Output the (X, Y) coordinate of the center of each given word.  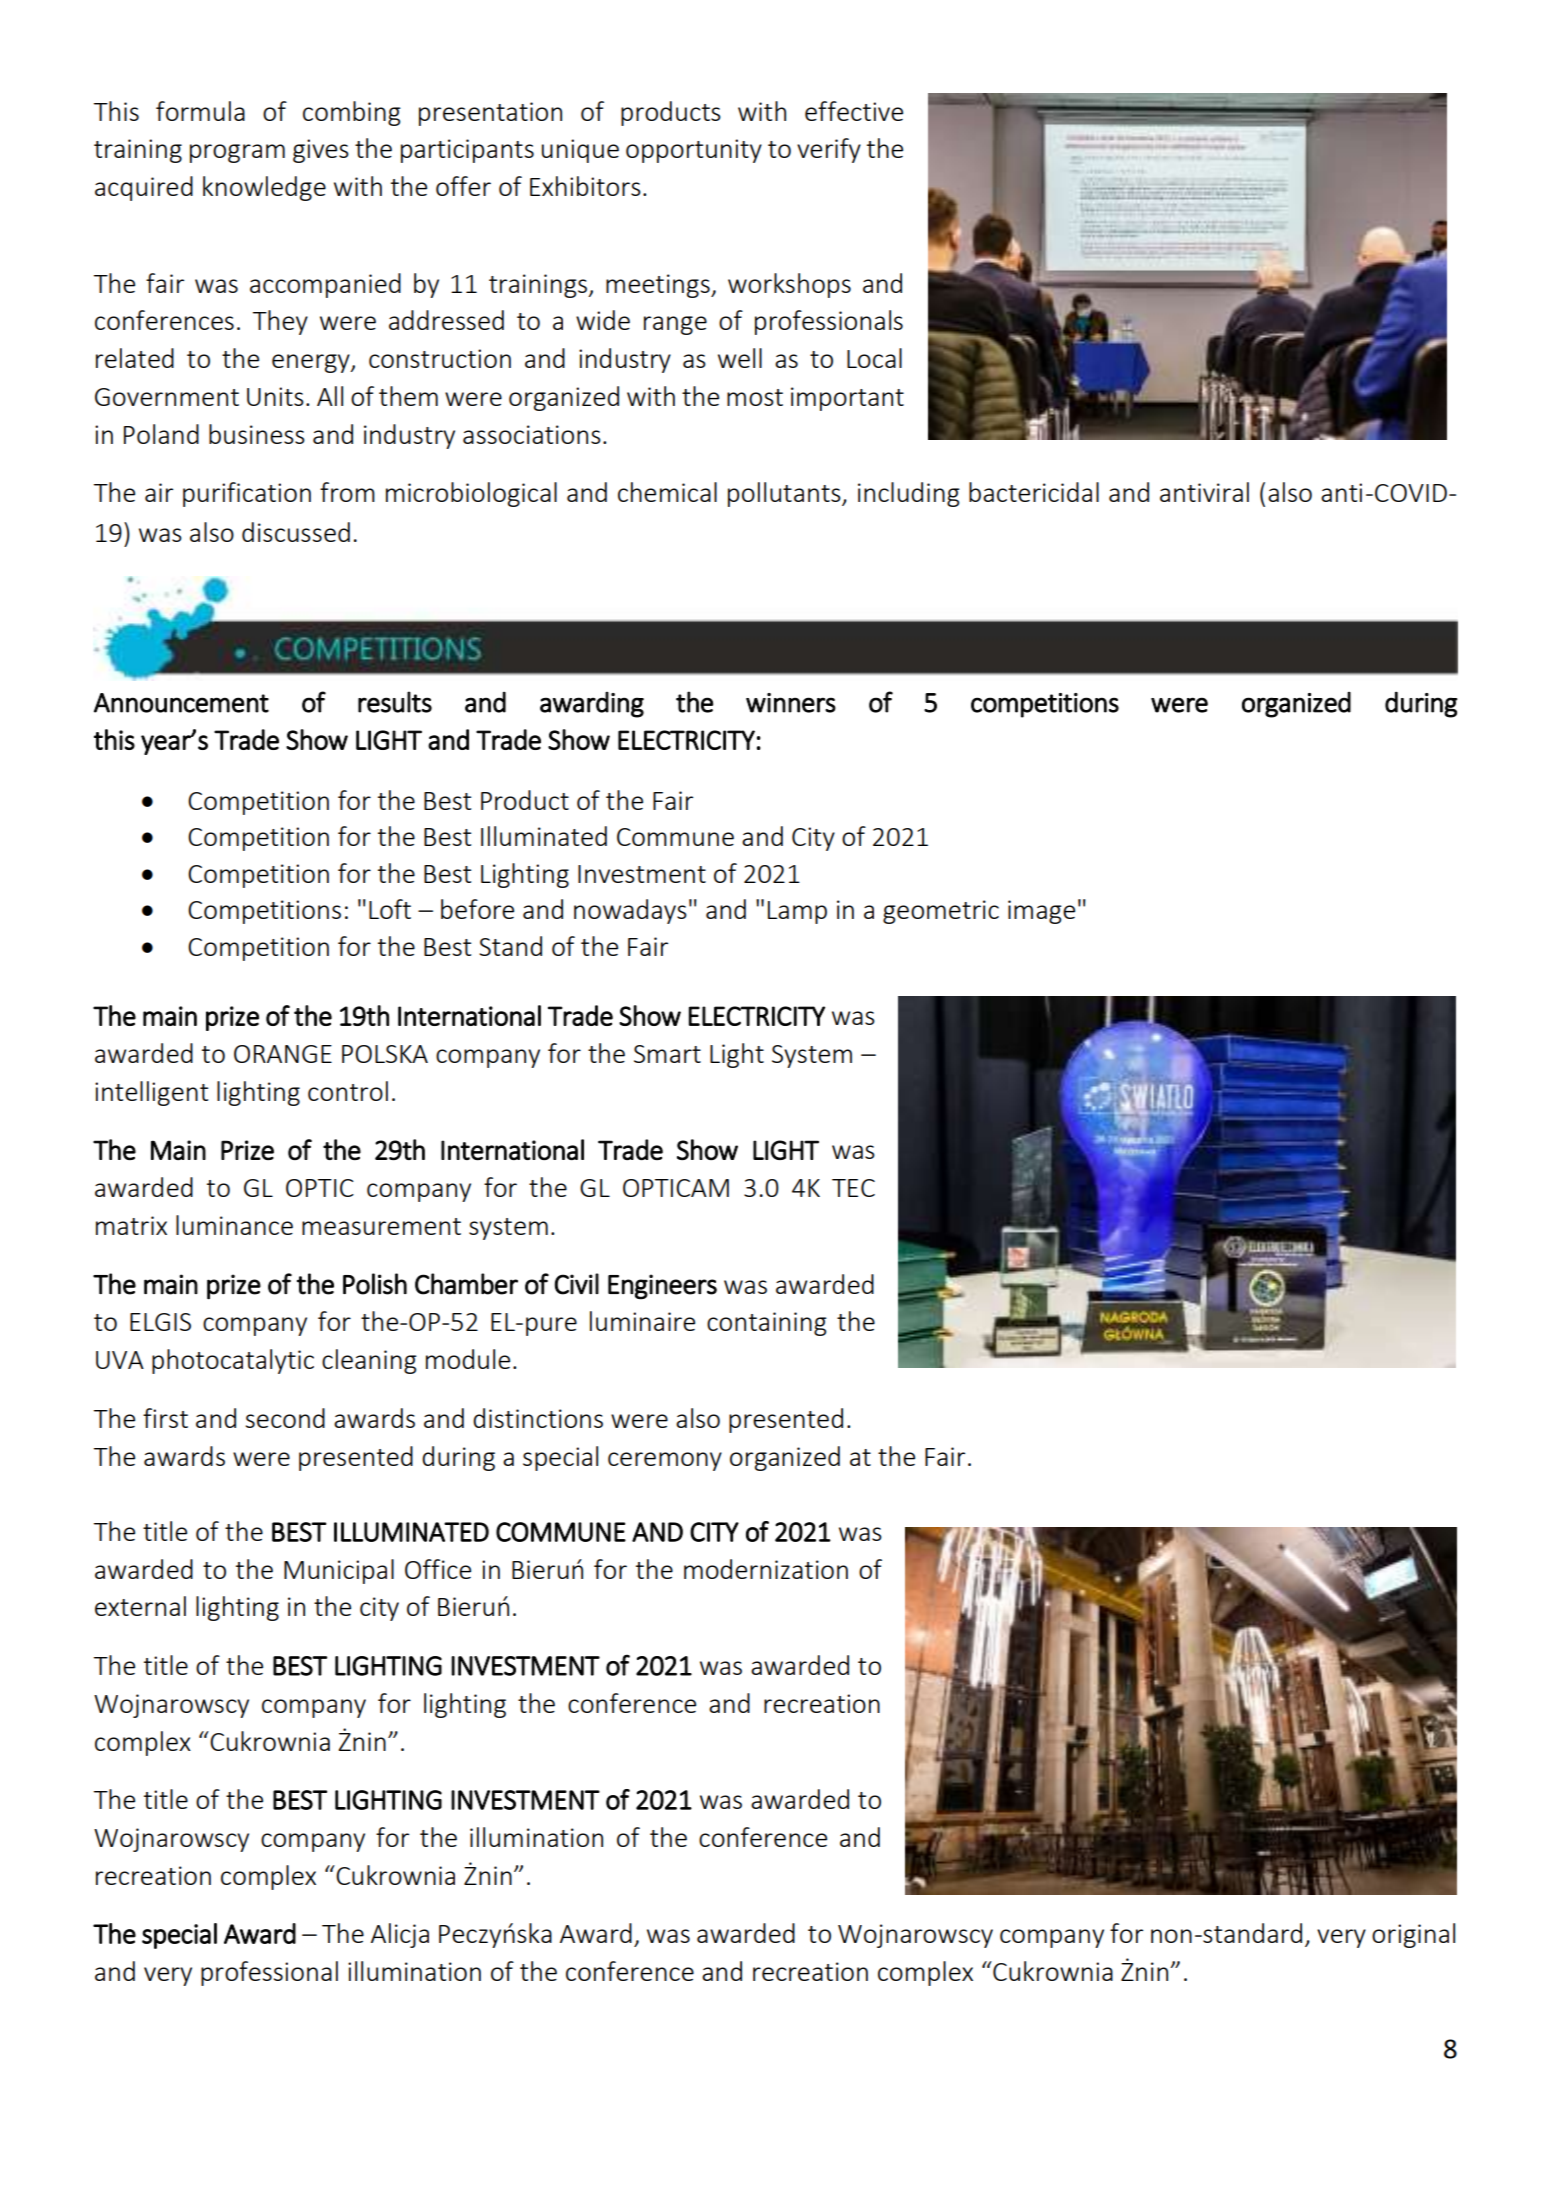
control (348, 1091)
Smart (667, 1054)
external (140, 1606)
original (1413, 1935)
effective (854, 111)
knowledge (264, 188)
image (1041, 912)
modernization (766, 1569)
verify (829, 150)
